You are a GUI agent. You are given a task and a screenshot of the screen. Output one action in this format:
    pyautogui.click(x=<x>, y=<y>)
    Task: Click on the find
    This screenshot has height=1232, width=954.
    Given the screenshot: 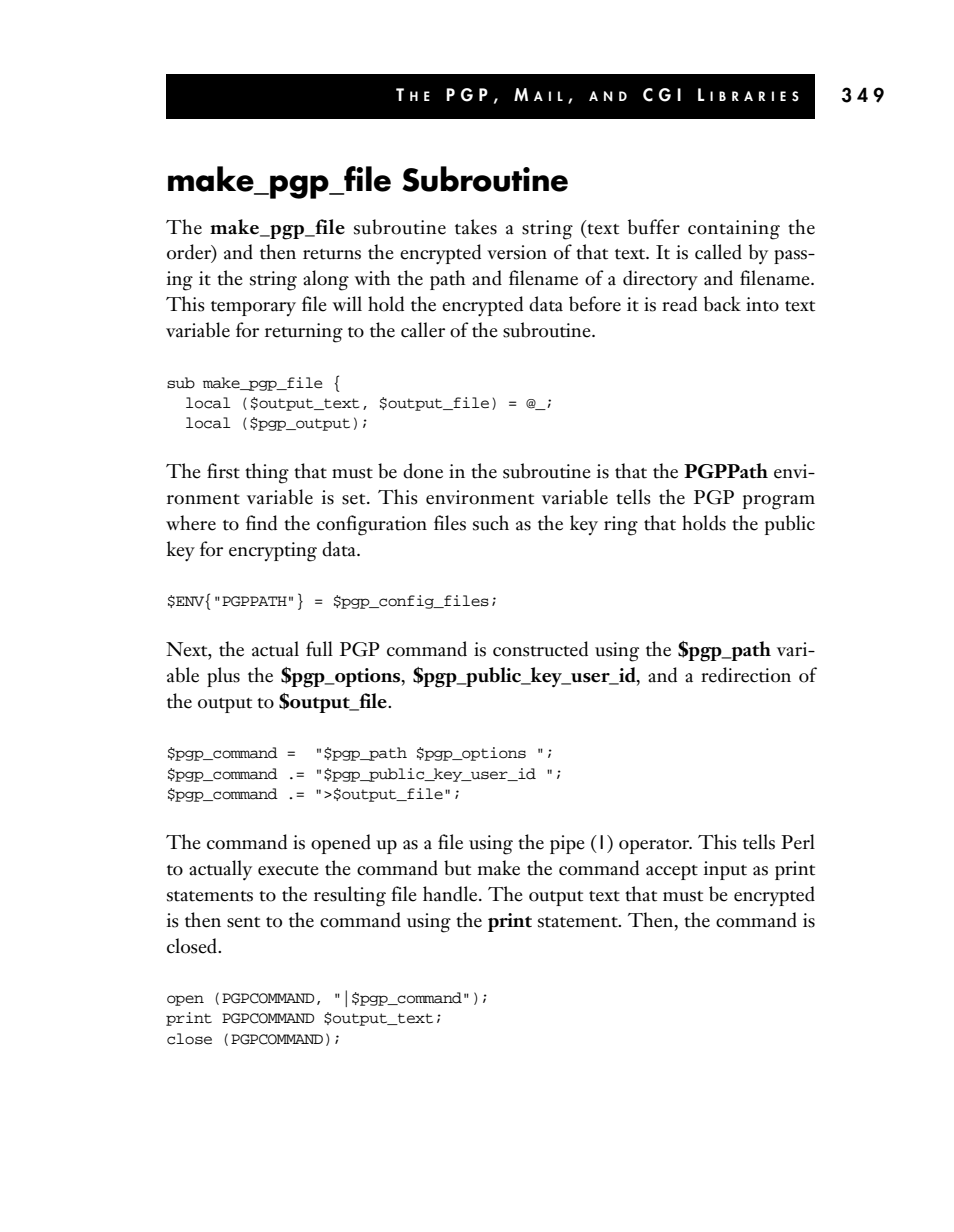 What is the action you would take?
    pyautogui.click(x=261, y=523)
